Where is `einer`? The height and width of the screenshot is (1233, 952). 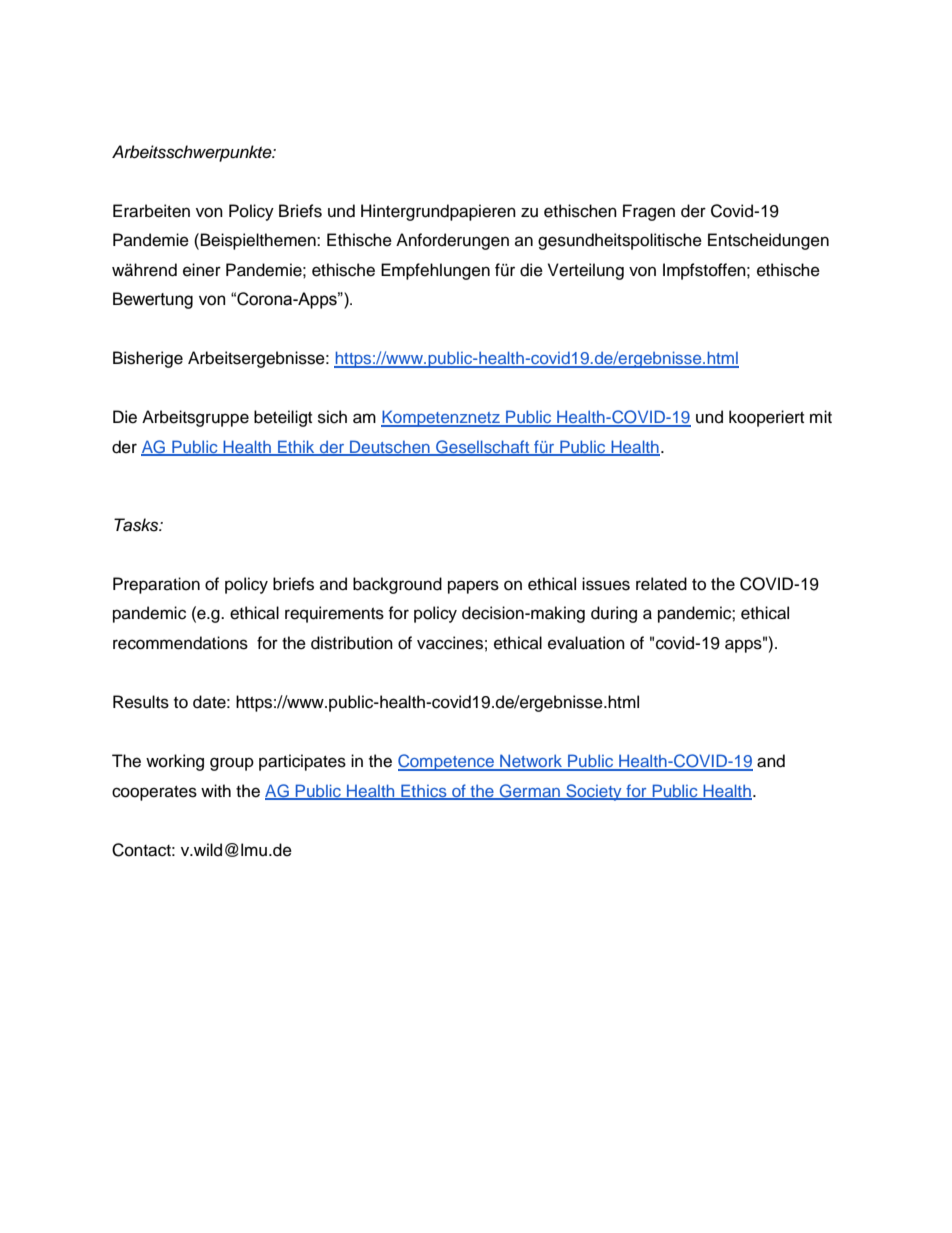
einer is located at coordinates (202, 270).
